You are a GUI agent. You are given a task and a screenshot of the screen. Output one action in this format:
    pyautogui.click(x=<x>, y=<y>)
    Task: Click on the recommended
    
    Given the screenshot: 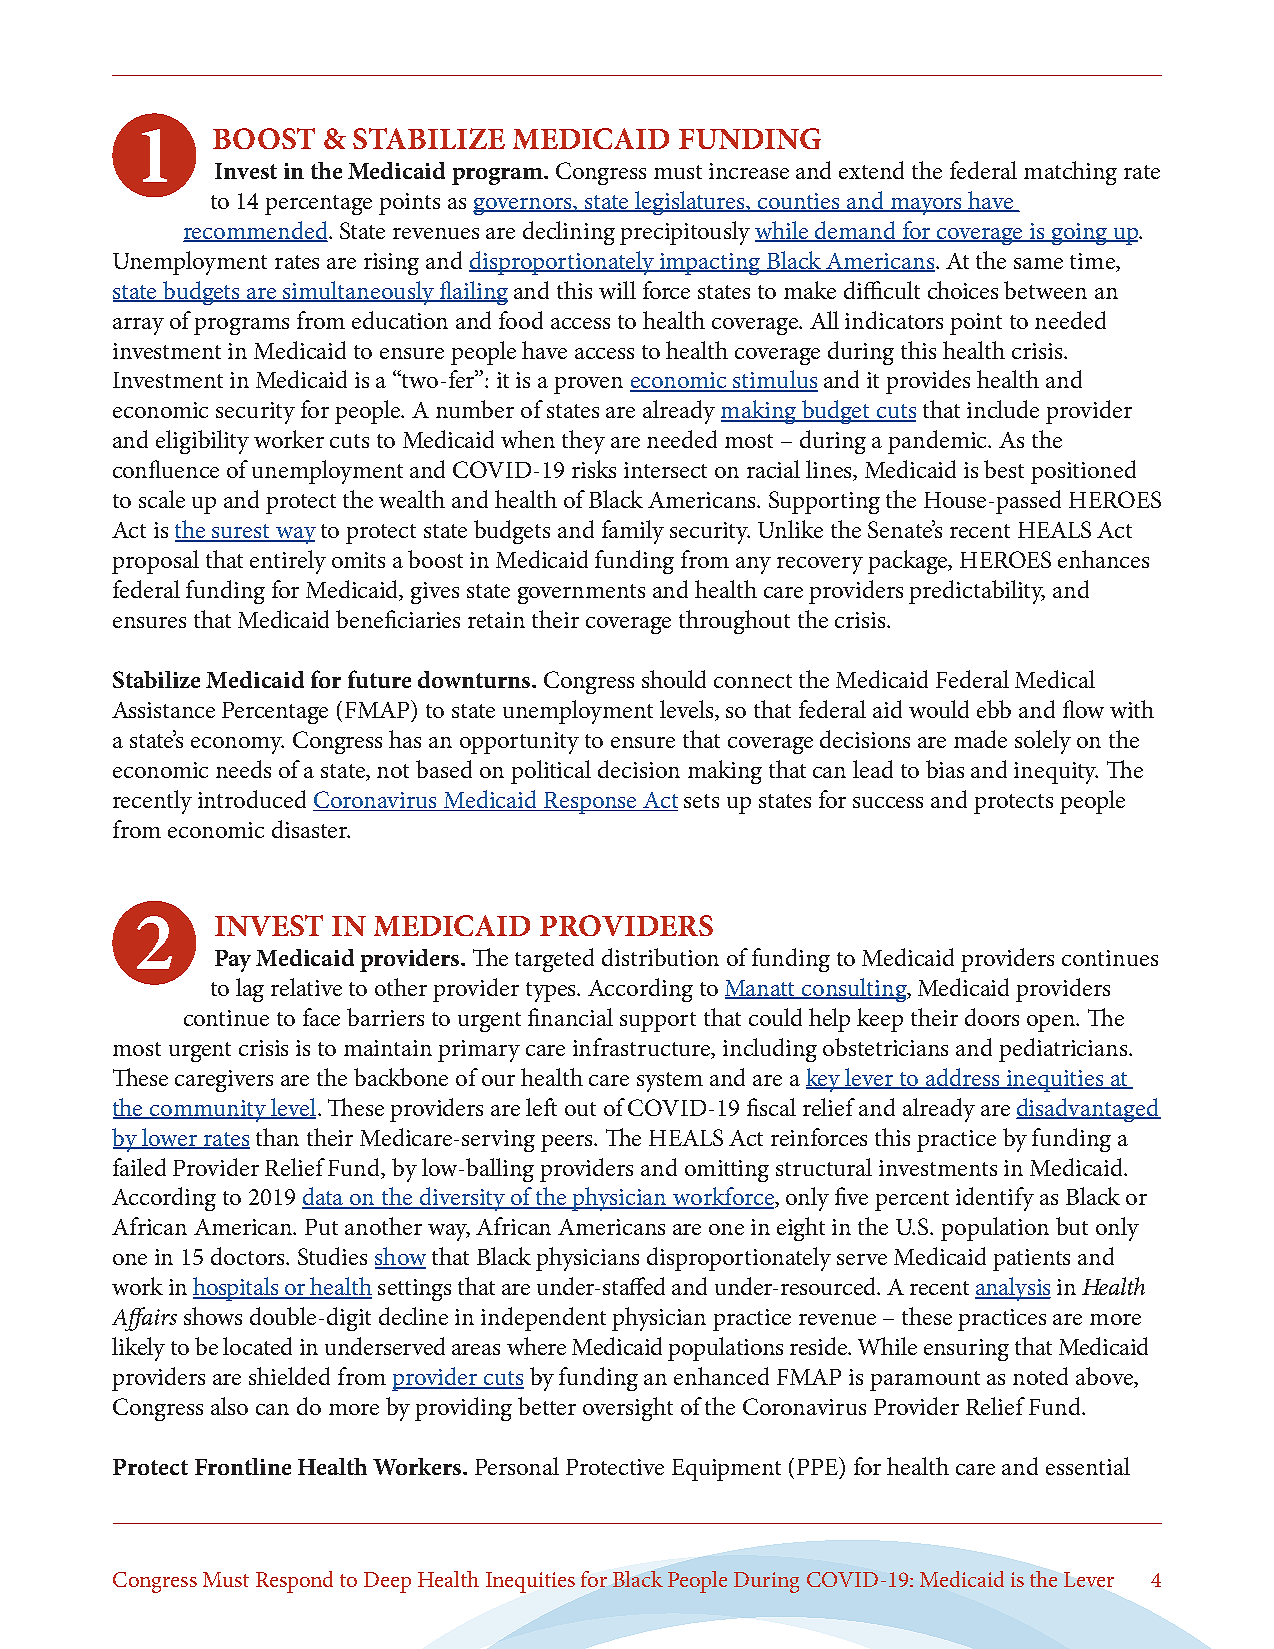 What is the action you would take?
    pyautogui.click(x=257, y=231)
